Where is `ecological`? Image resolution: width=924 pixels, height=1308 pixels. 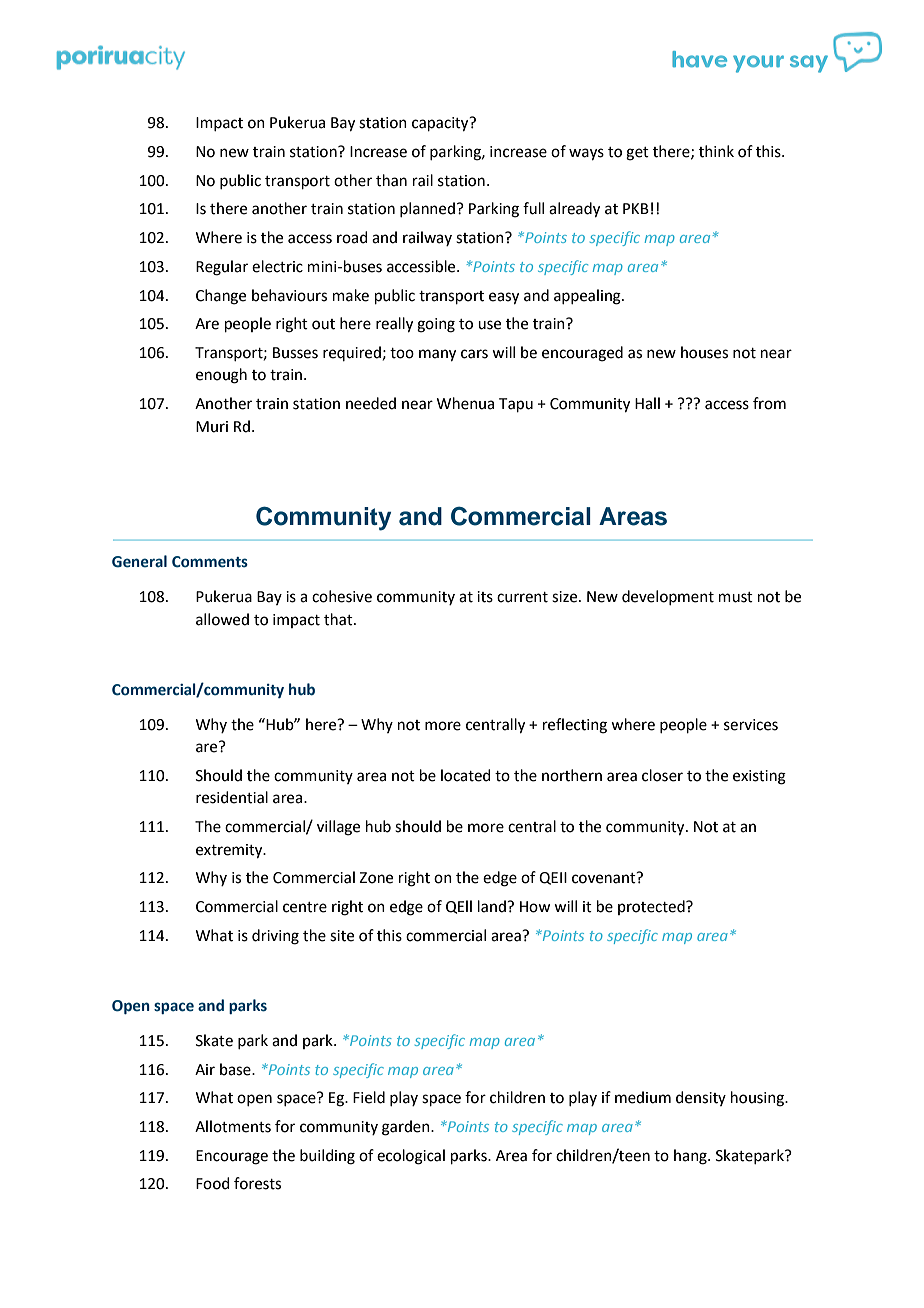 ecological is located at coordinates (411, 1157).
